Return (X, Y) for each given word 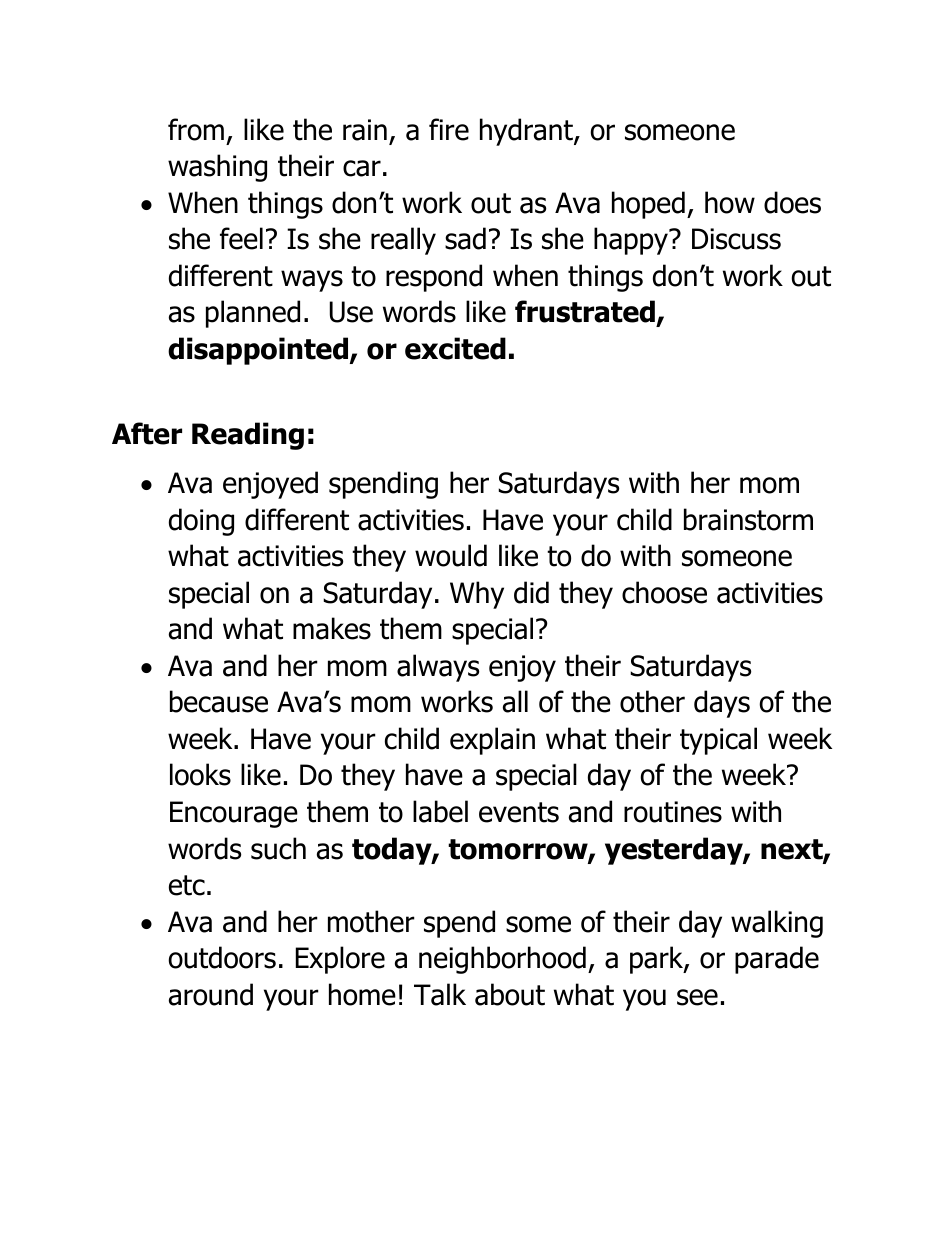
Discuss (736, 239)
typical (718, 741)
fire (449, 129)
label (440, 811)
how (730, 202)
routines (673, 812)
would (451, 555)
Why (477, 595)
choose (664, 592)
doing (201, 522)
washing (217, 168)
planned (253, 314)
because (219, 701)
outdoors (222, 957)
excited (455, 348)
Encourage (234, 814)
